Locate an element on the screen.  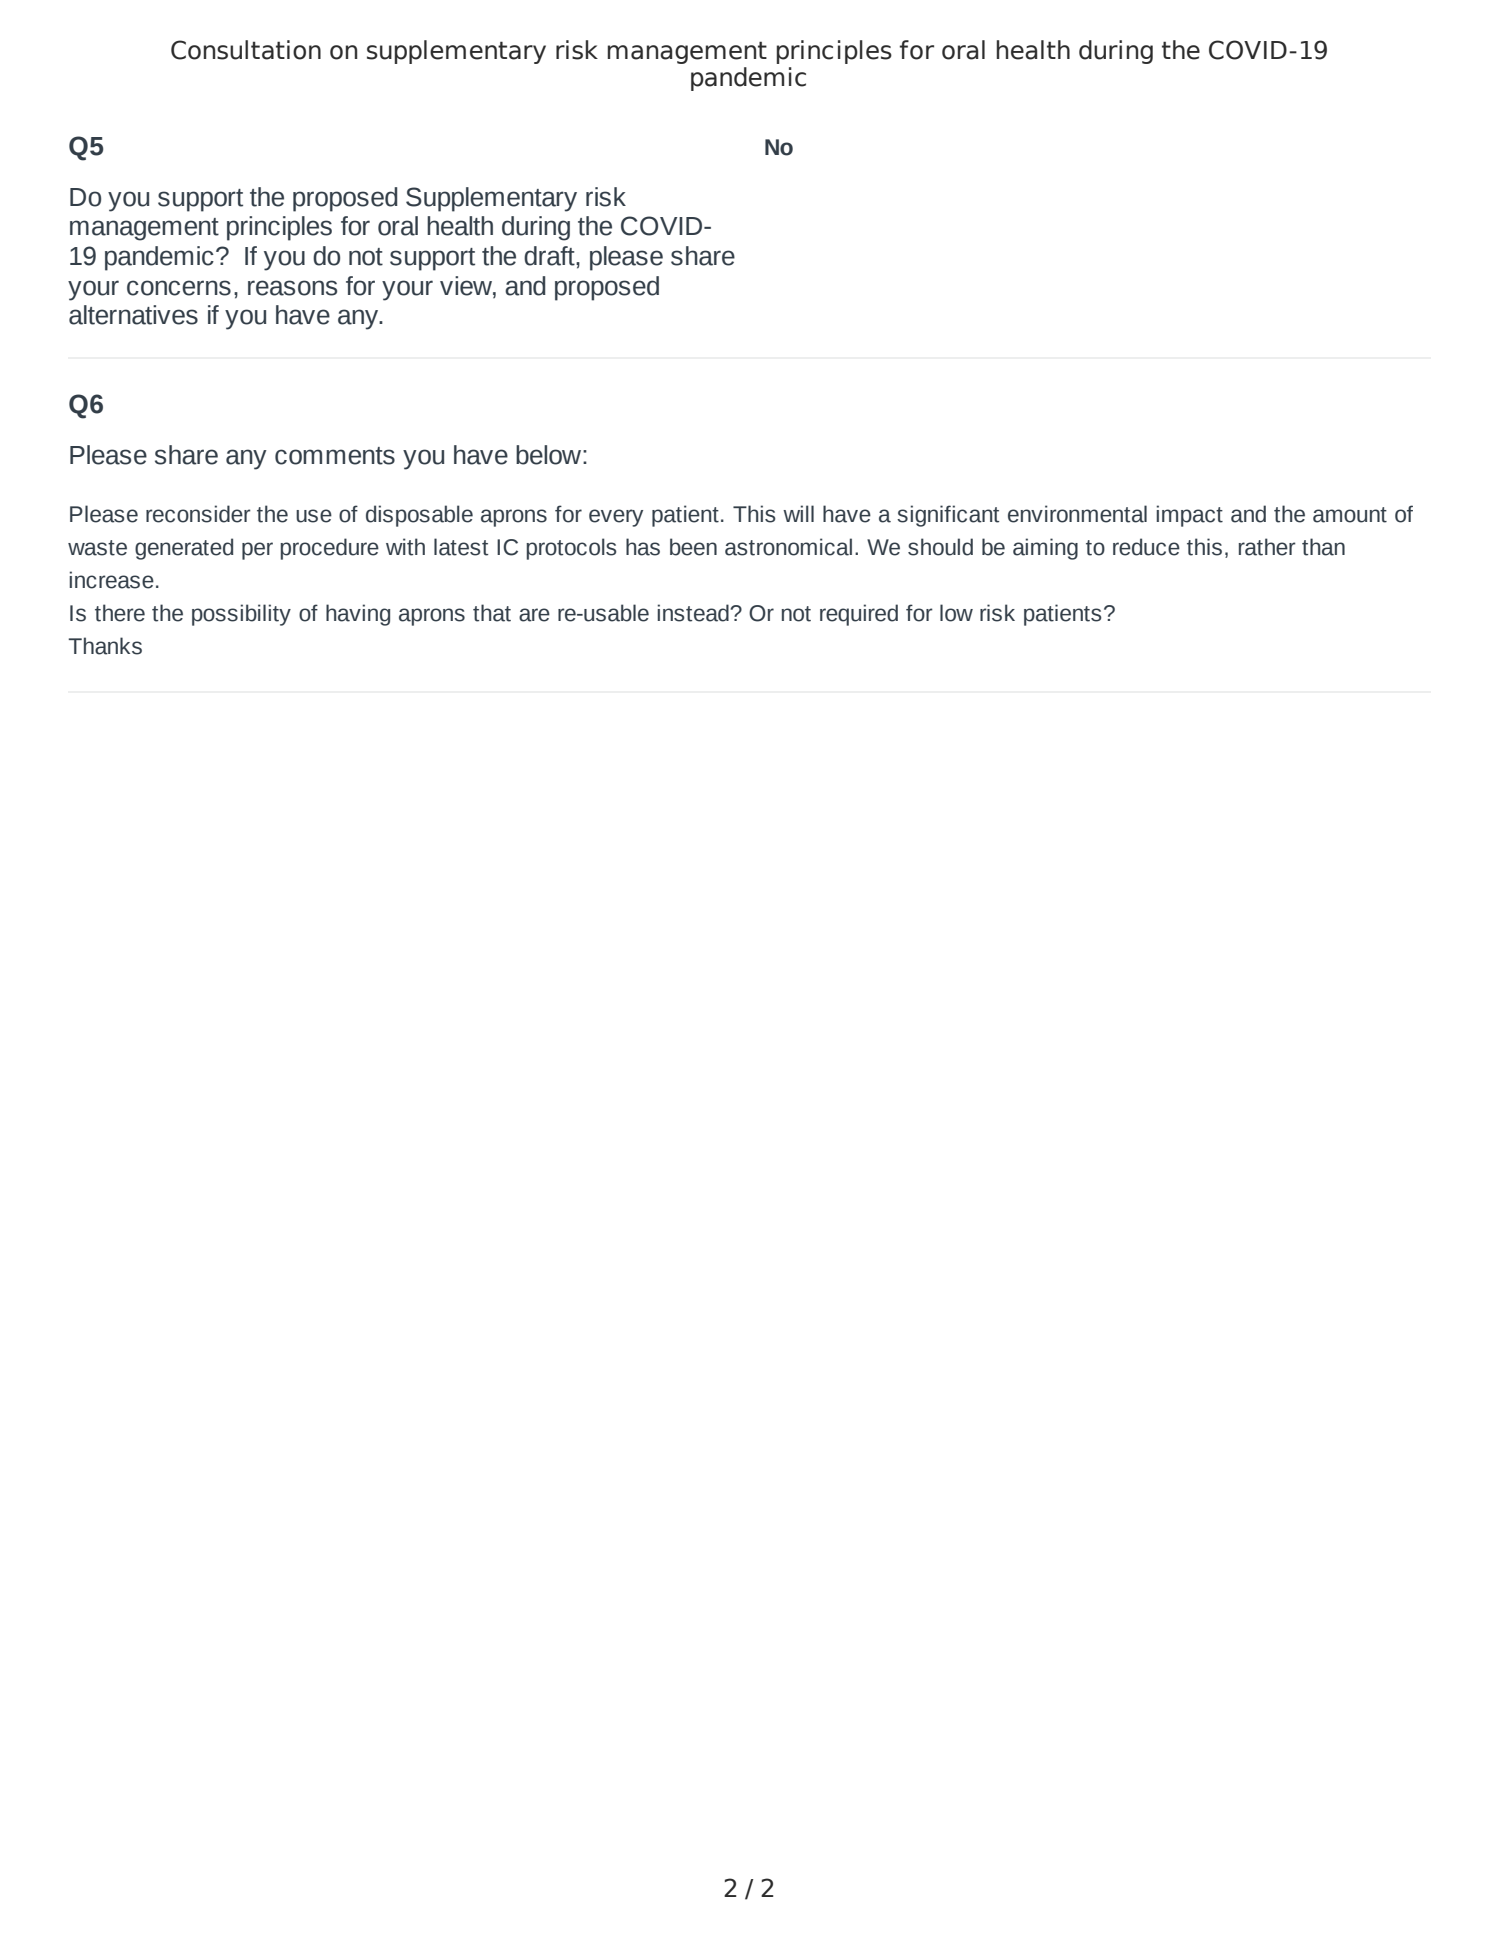
comments is located at coordinates (335, 456).
